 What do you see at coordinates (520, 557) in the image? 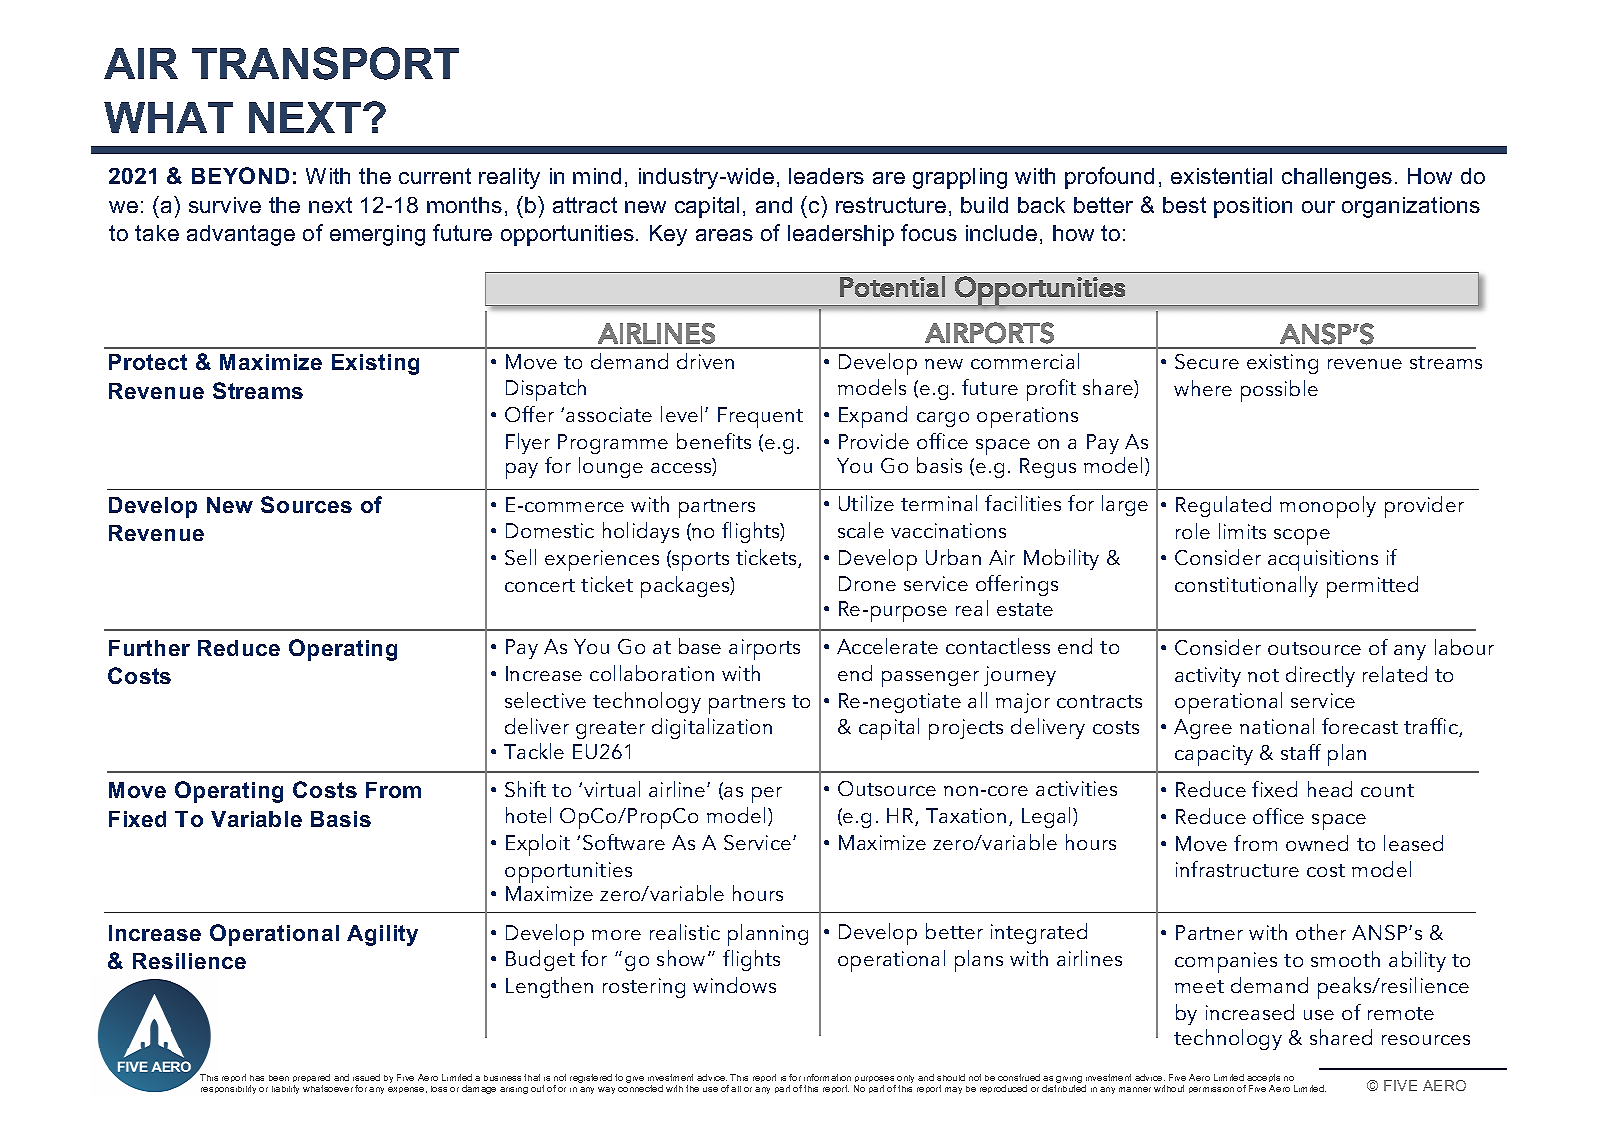
I see `Sell` at bounding box center [520, 557].
